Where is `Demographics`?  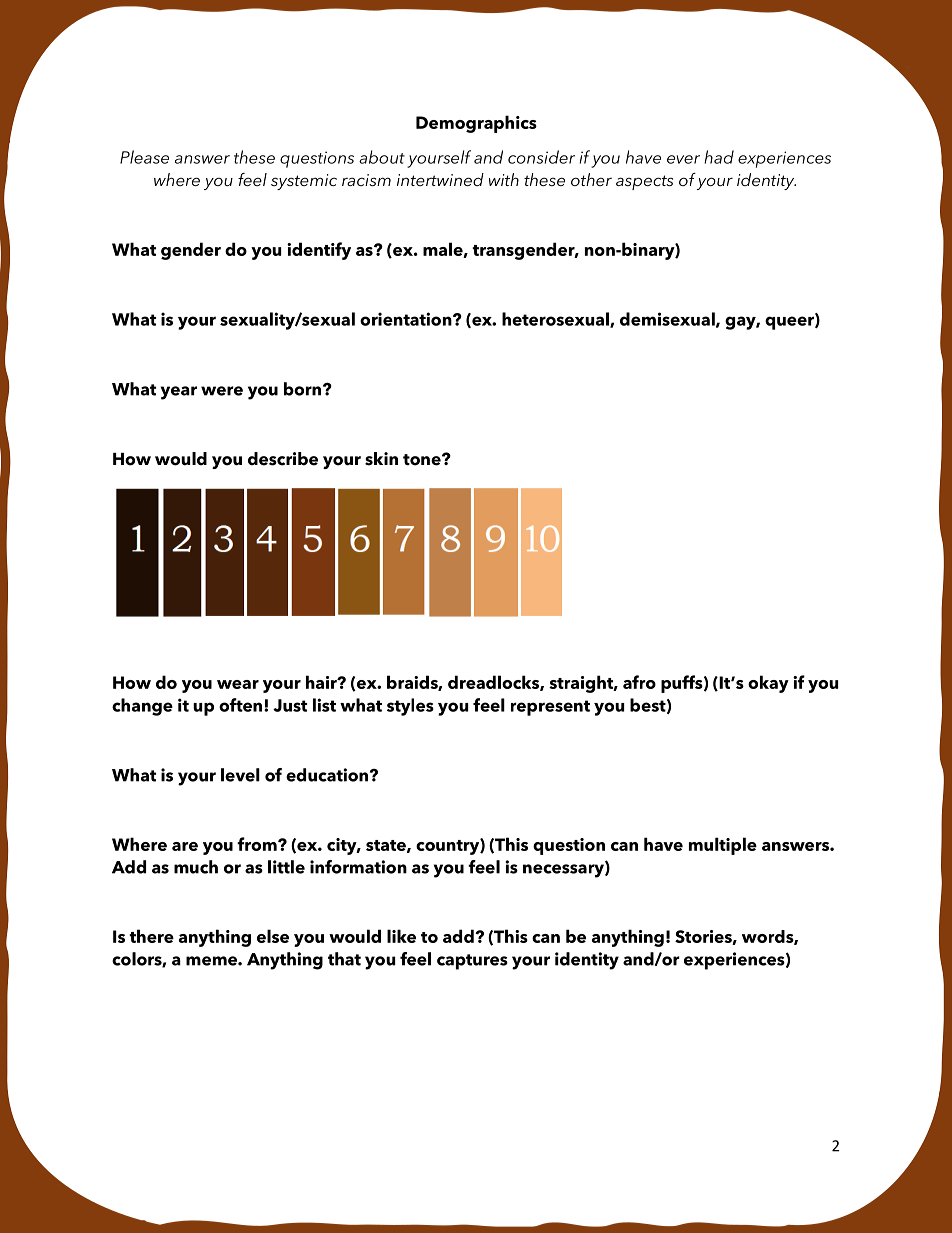 Demographics is located at coordinates (476, 124).
